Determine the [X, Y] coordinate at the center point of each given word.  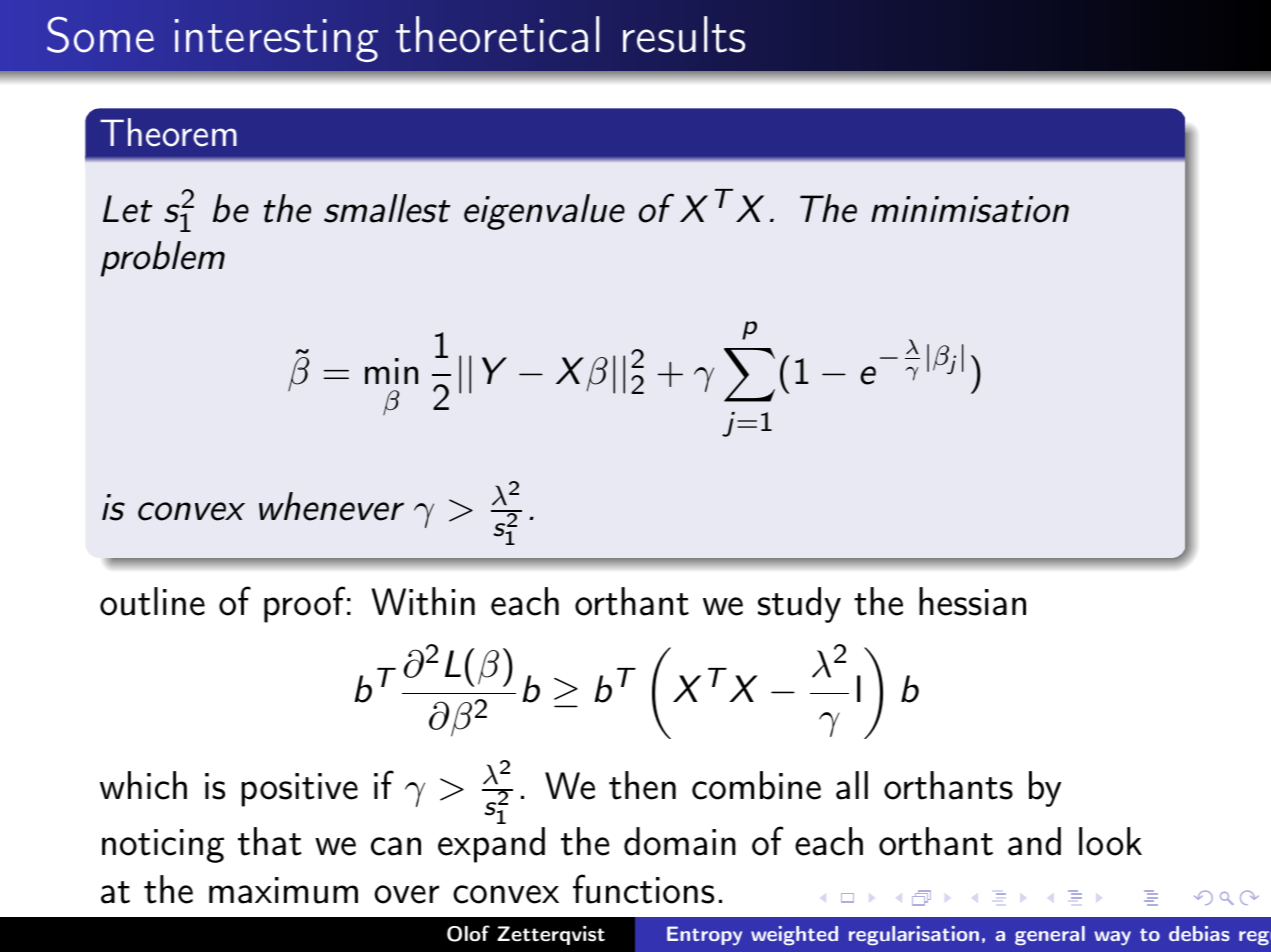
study [799, 605]
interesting [276, 40]
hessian [972, 601]
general [1050, 935]
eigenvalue [544, 212]
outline [152, 601]
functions [643, 889]
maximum [283, 890]
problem [163, 259]
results [684, 34]
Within [423, 601]
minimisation [970, 209]
